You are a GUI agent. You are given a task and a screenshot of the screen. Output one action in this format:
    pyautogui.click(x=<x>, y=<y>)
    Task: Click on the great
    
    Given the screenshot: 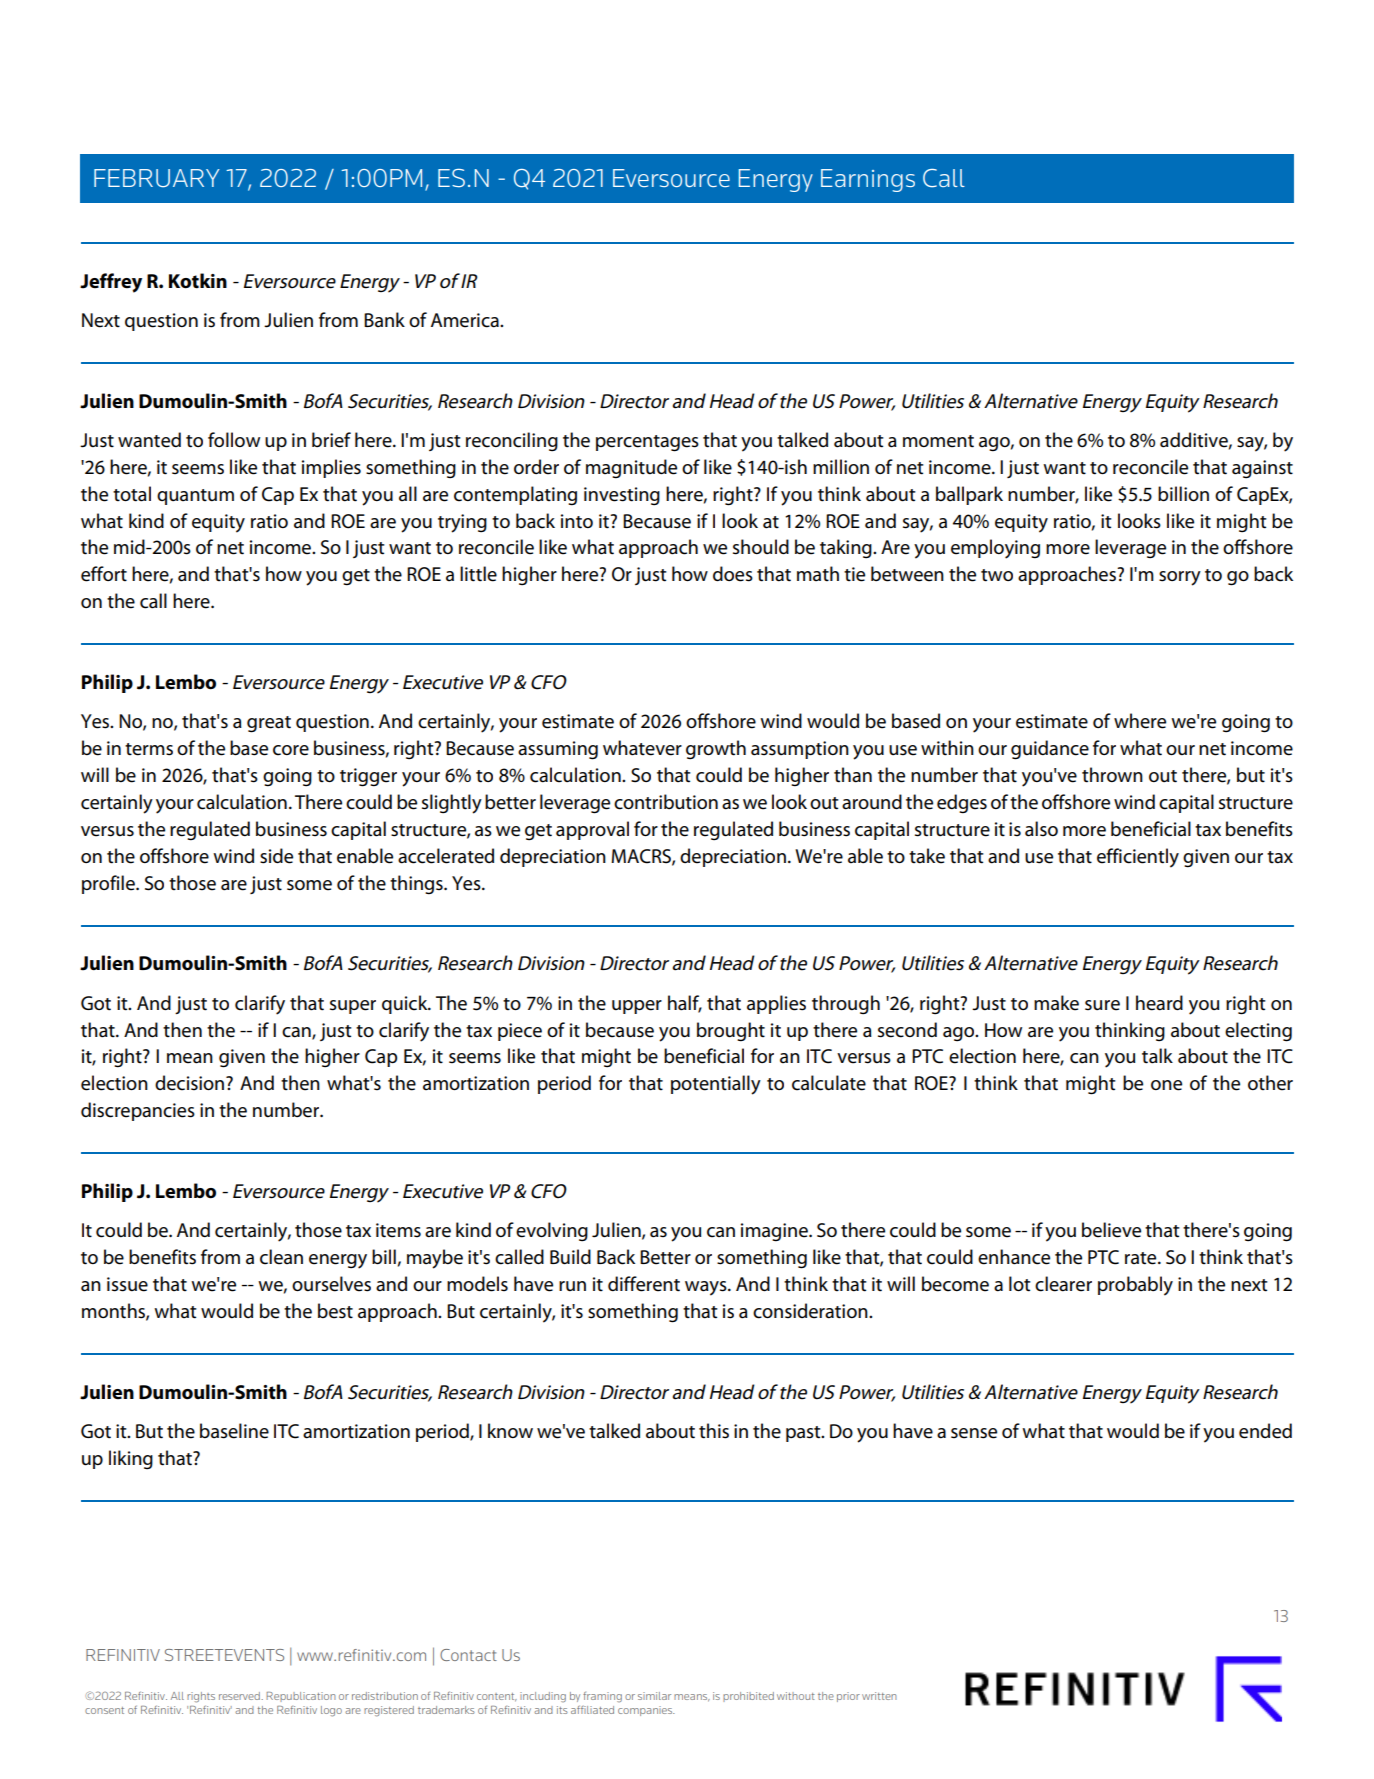 What is the action you would take?
    pyautogui.click(x=269, y=724)
